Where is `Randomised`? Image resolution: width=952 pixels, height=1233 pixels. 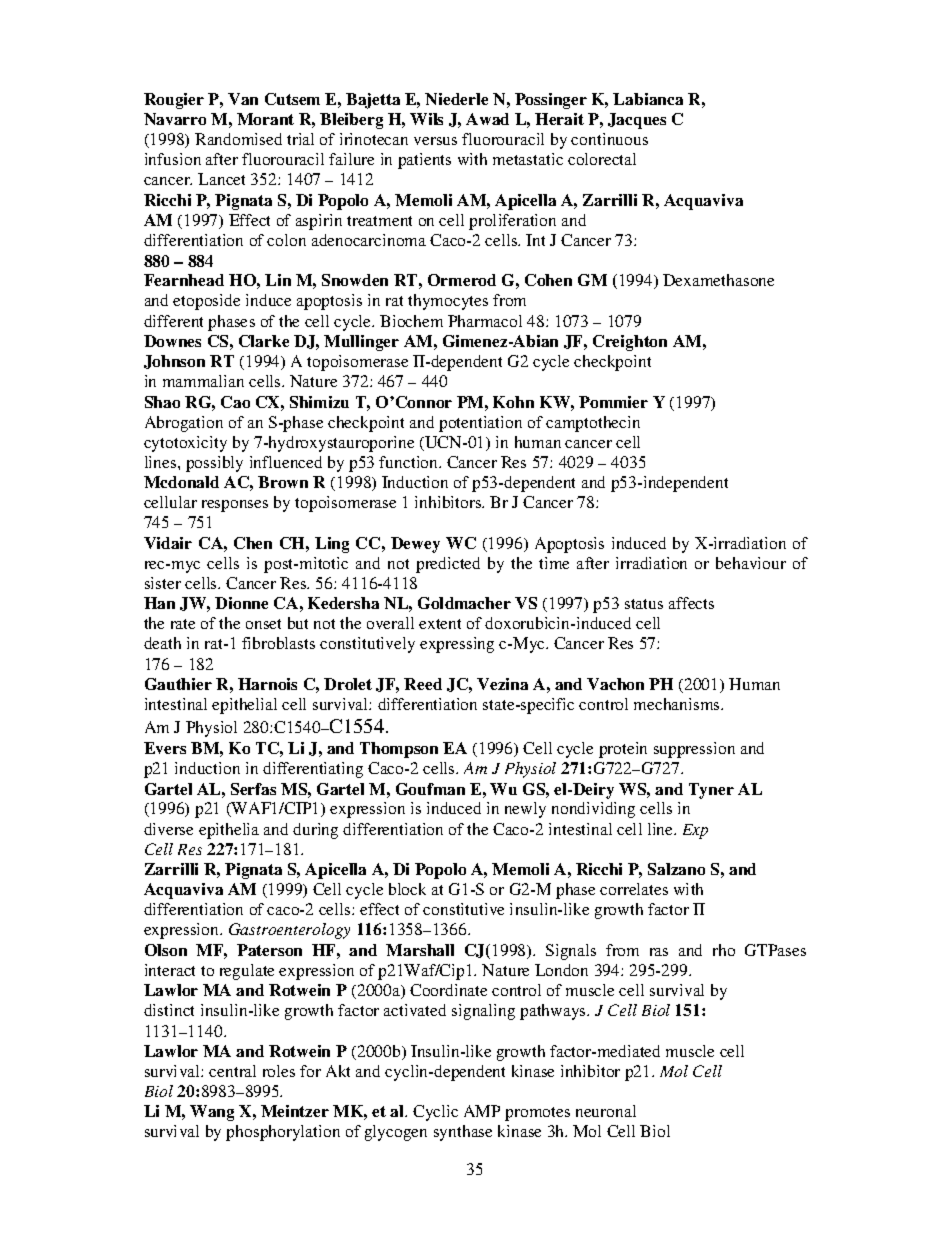 Randomised is located at coordinates (238, 139).
